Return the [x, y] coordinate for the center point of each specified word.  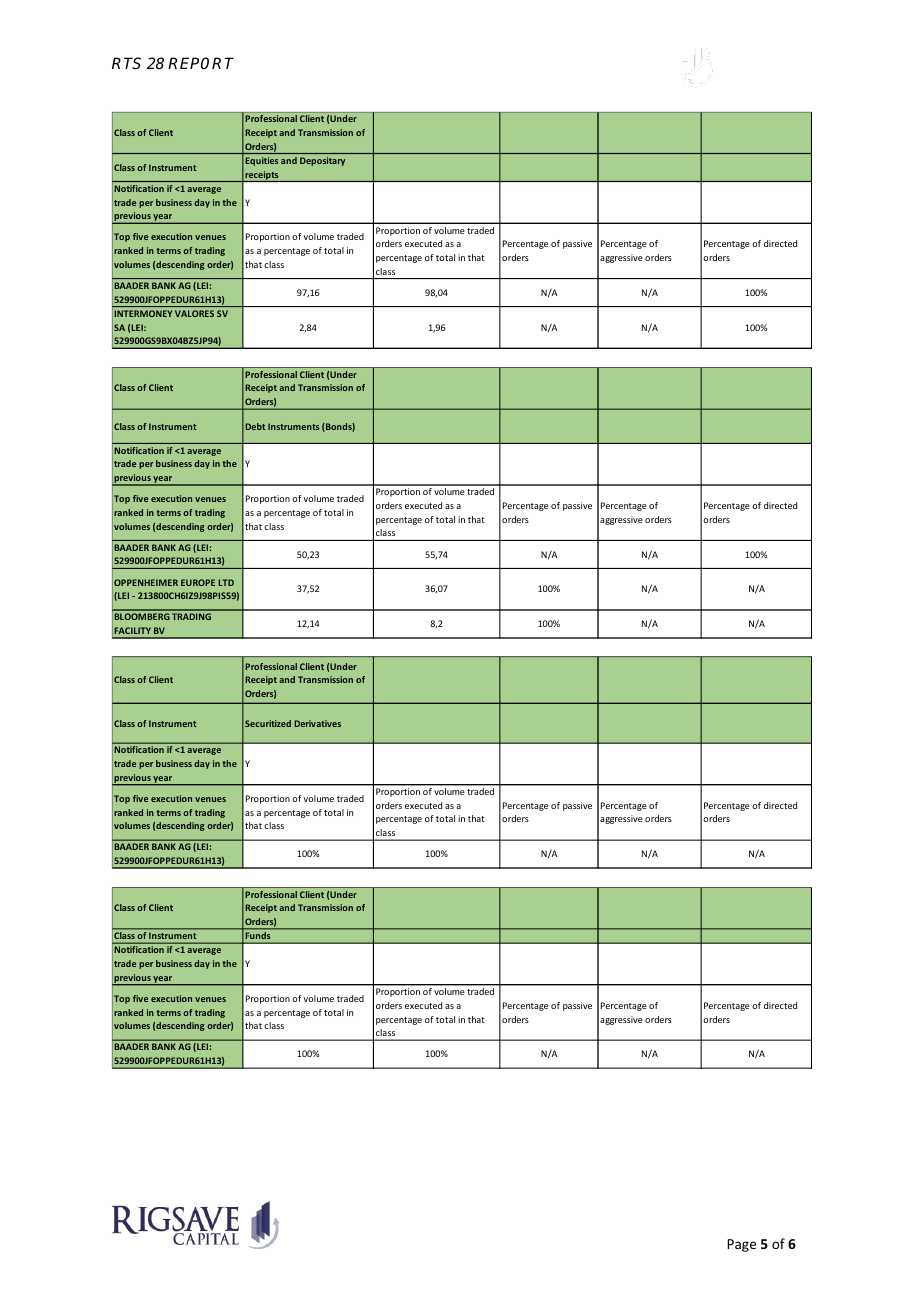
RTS [126, 63]
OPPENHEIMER [146, 582]
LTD [226, 582]
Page [741, 1245]
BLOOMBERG [142, 616]
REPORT [201, 63]
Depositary [322, 161]
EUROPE [198, 582]
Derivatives [317, 723]
